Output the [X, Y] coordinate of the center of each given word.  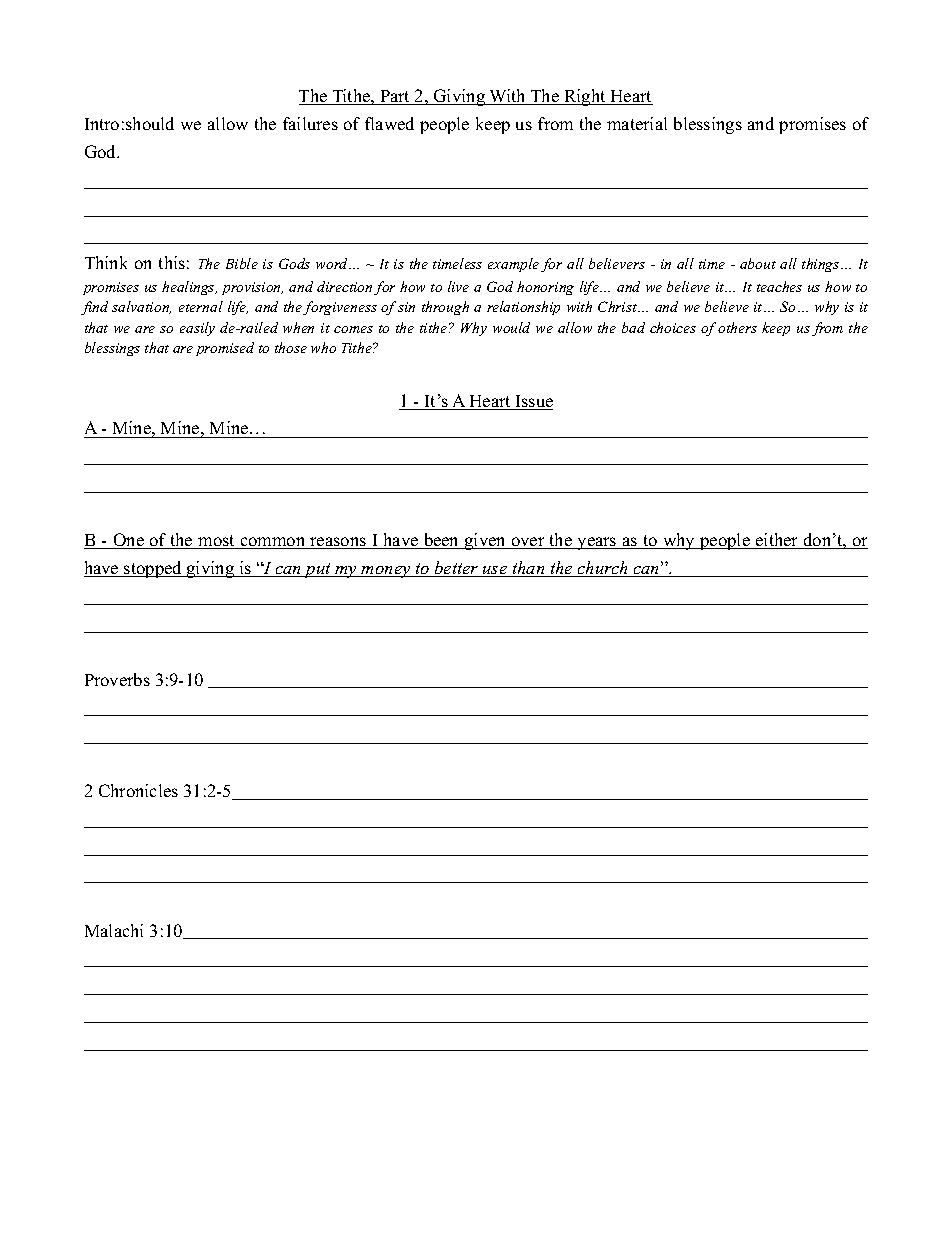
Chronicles [138, 790]
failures [310, 123]
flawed [389, 123]
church [603, 569]
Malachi [114, 930]
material [637, 123]
